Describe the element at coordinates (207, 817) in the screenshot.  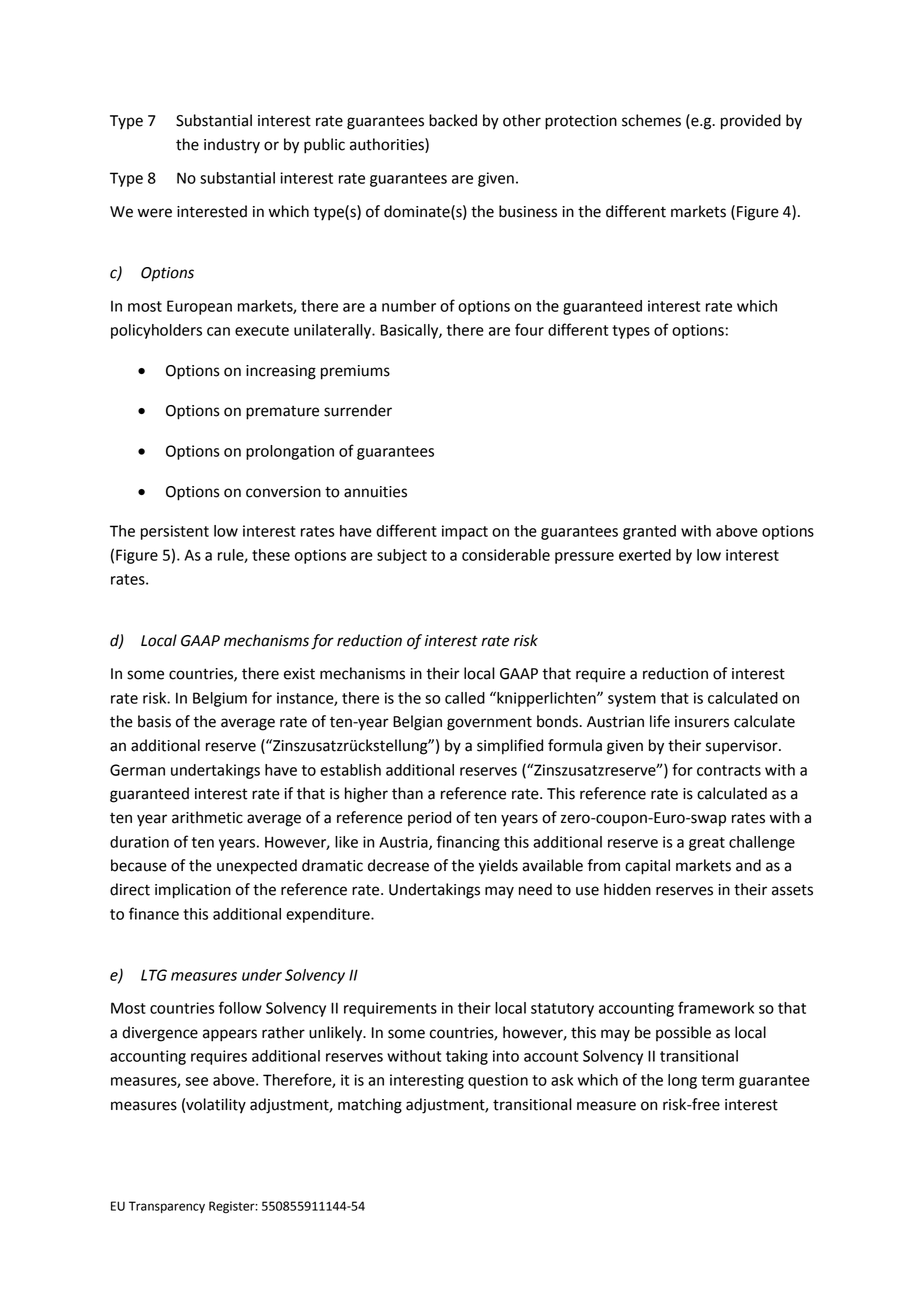
I see `arithmetic` at that location.
